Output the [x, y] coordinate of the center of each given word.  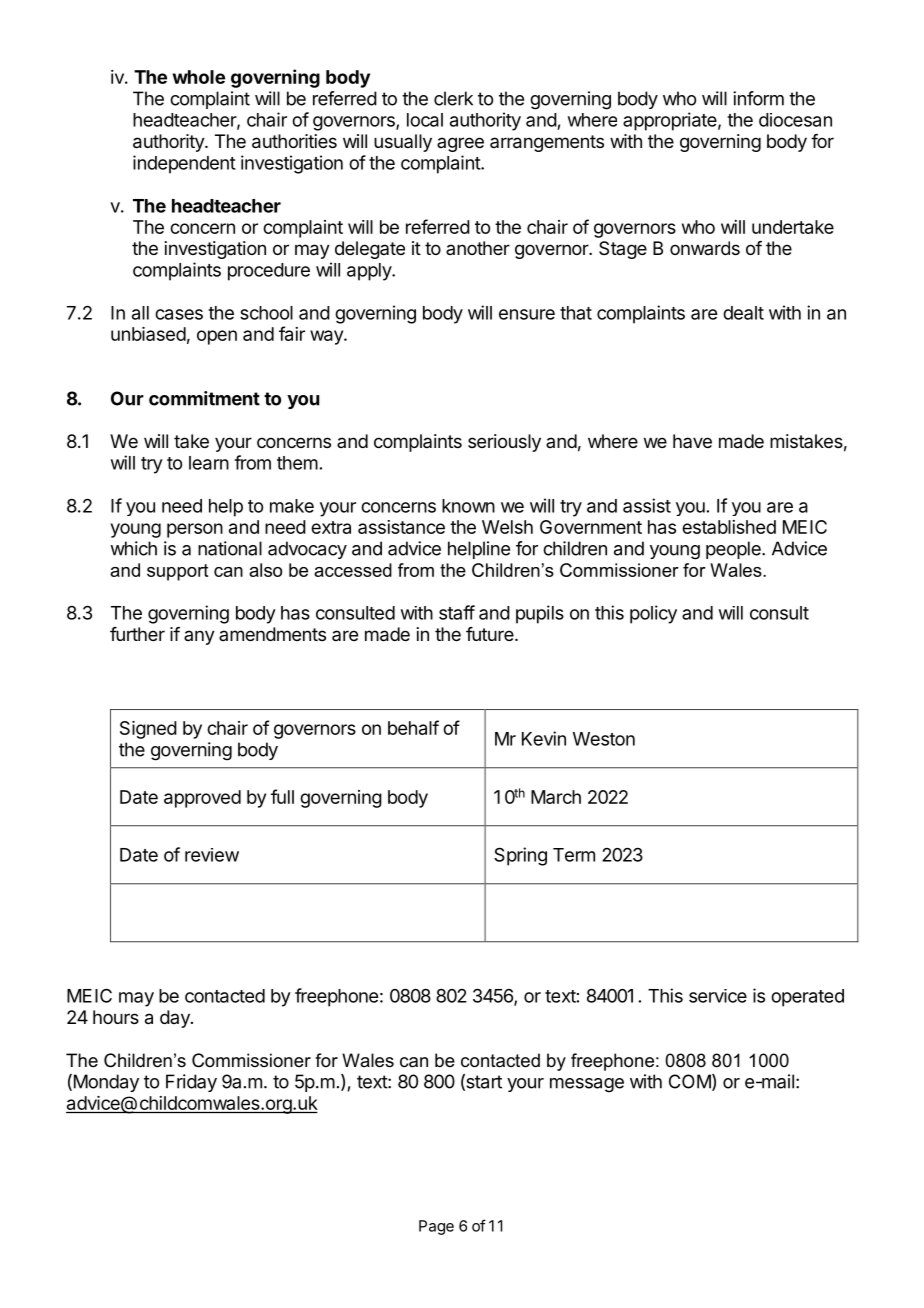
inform [758, 98]
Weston [604, 739]
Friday [191, 1083]
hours [116, 1017]
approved [202, 799]
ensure [527, 314]
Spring [520, 856]
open [217, 337]
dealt [743, 313]
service [718, 996]
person [195, 530]
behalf [413, 727]
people [734, 550]
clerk [453, 98]
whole [198, 77]
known [468, 506]
